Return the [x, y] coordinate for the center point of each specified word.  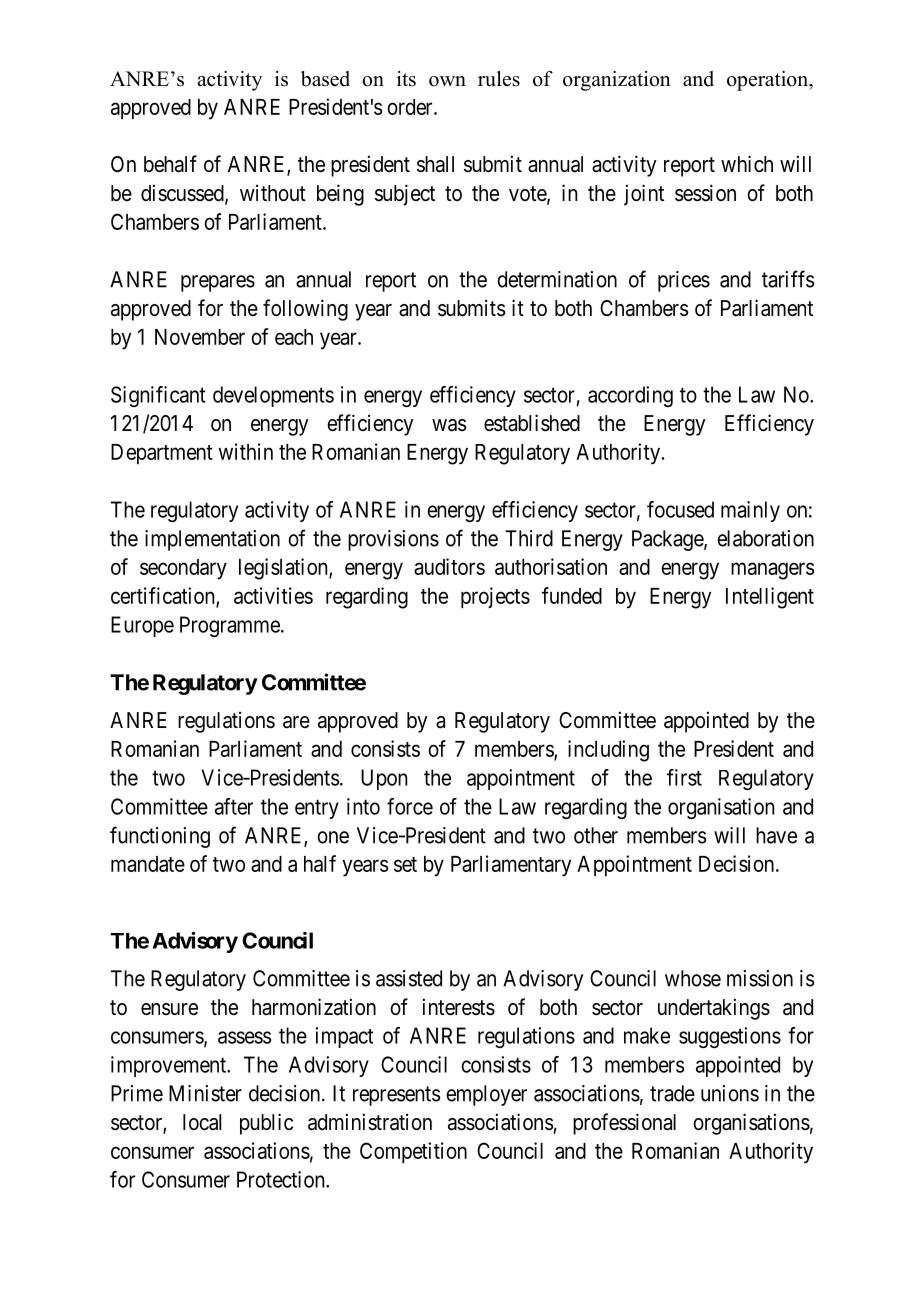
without [273, 193]
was [449, 425]
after [234, 806]
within [246, 451]
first [684, 777]
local [202, 1122]
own [447, 81]
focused [680, 509]
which [747, 164]
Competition [413, 1153]
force [410, 806]
